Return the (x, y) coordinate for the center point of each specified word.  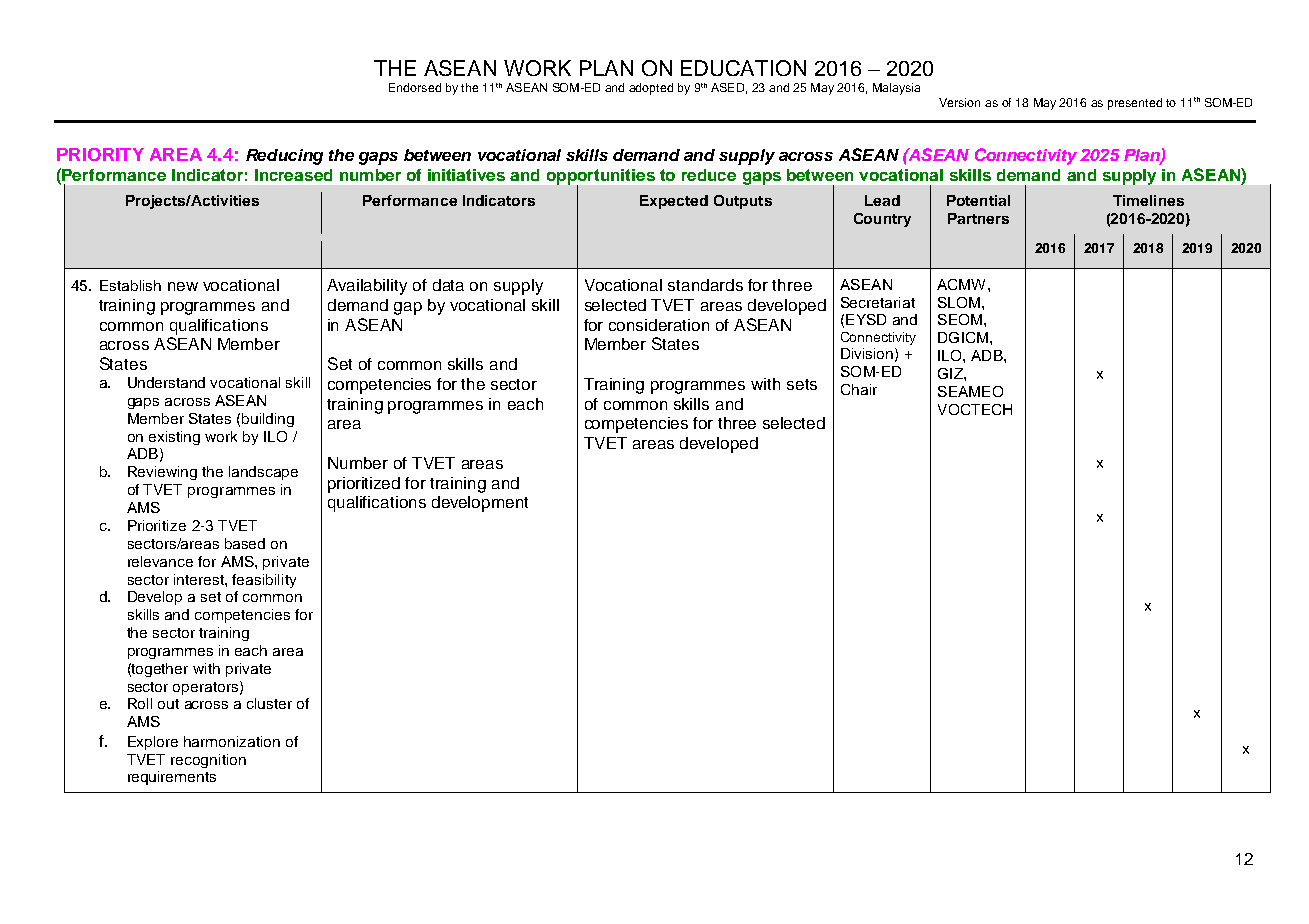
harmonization (232, 741)
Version (959, 102)
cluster (269, 703)
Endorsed (415, 87)
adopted (651, 89)
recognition (208, 761)
